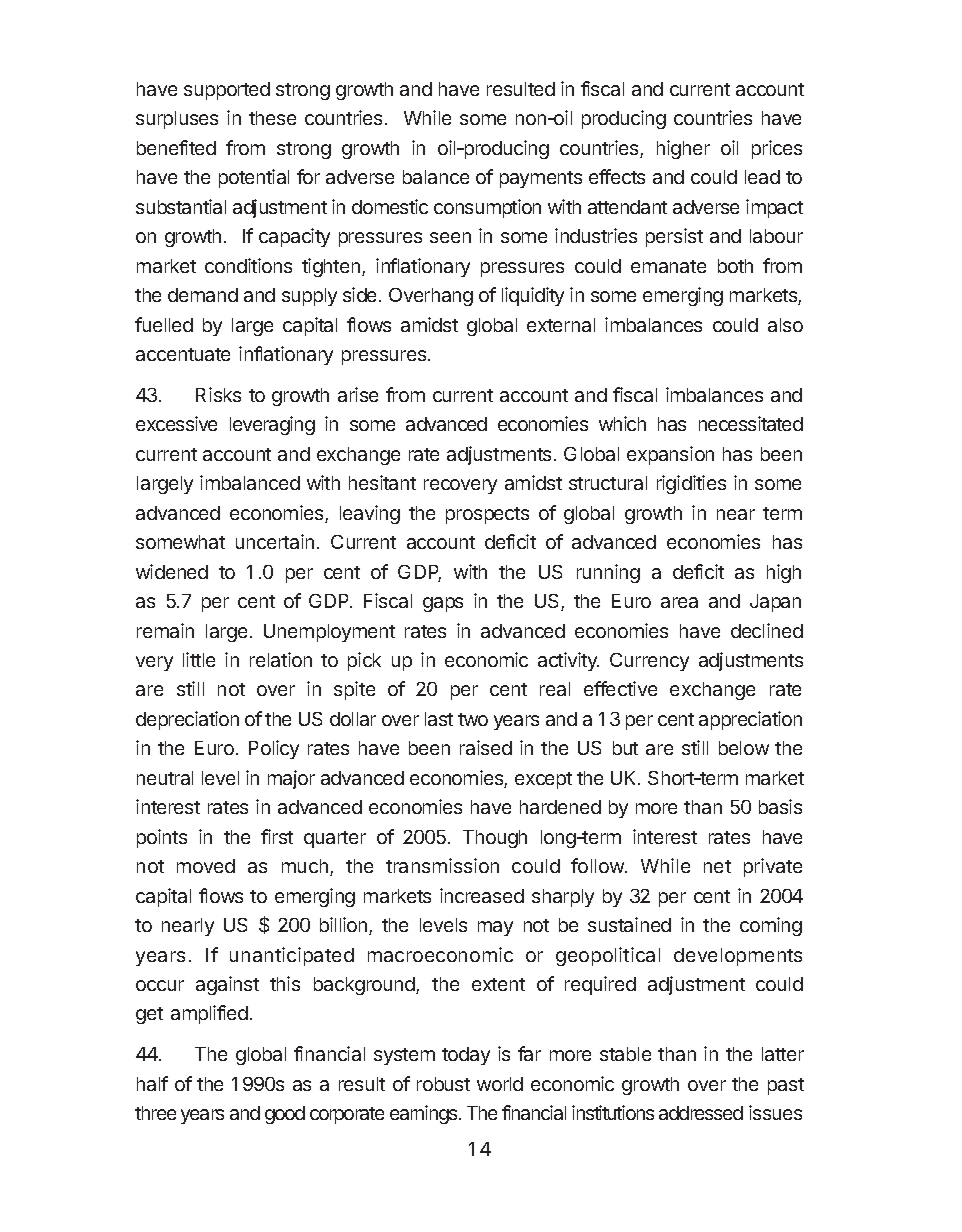 This screenshot has width=962, height=1232. I want to click on good, so click(285, 1115).
